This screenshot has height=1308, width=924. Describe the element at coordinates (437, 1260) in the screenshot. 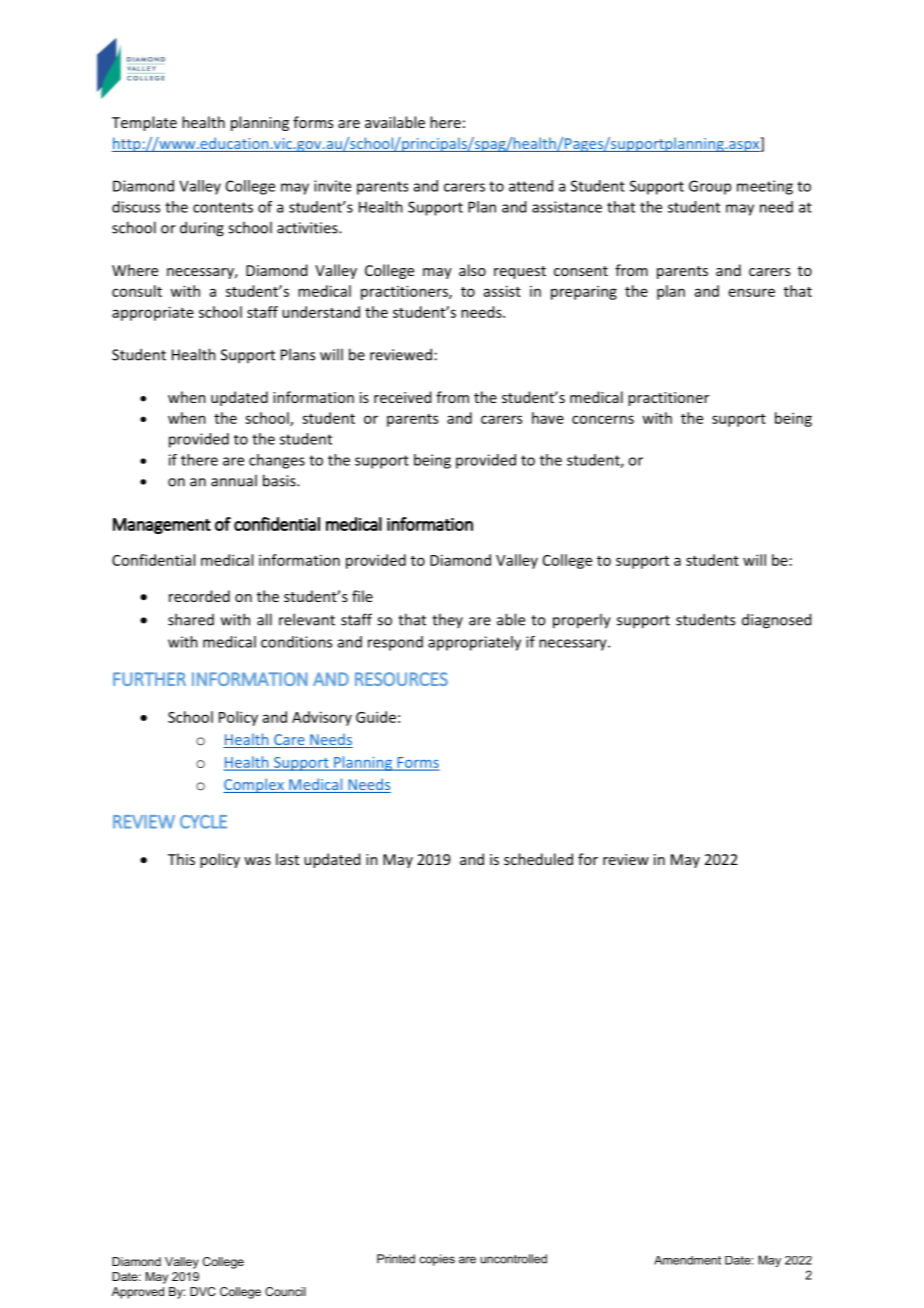

I see `copies` at that location.
